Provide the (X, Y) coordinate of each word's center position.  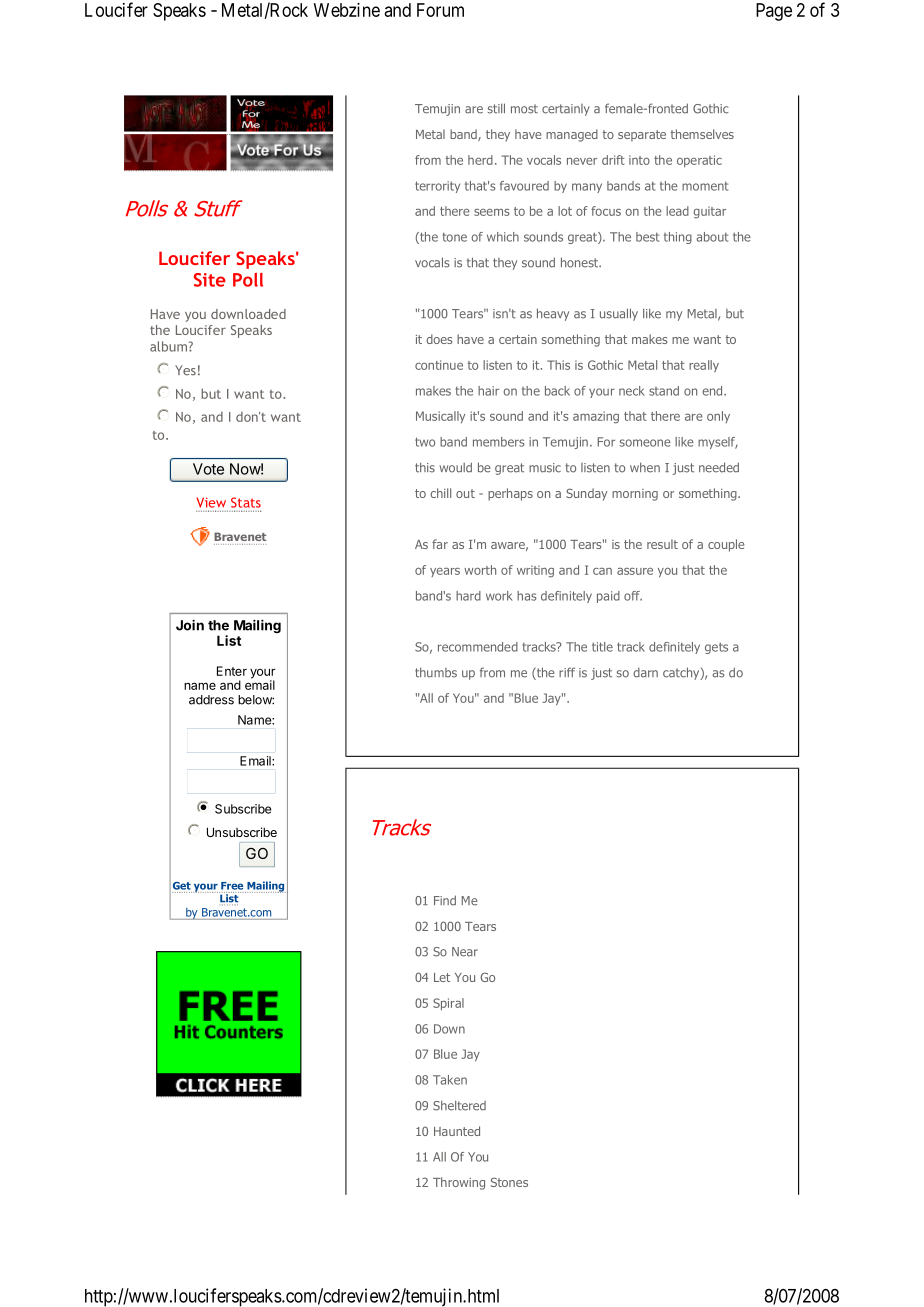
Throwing (459, 1183)
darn (645, 673)
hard (468, 596)
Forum (440, 10)
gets (716, 648)
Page (774, 12)
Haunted (457, 1131)
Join (190, 625)
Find (445, 900)
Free (232, 886)
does (439, 339)
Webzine (347, 10)
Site (210, 280)
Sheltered (459, 1105)
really (704, 366)
